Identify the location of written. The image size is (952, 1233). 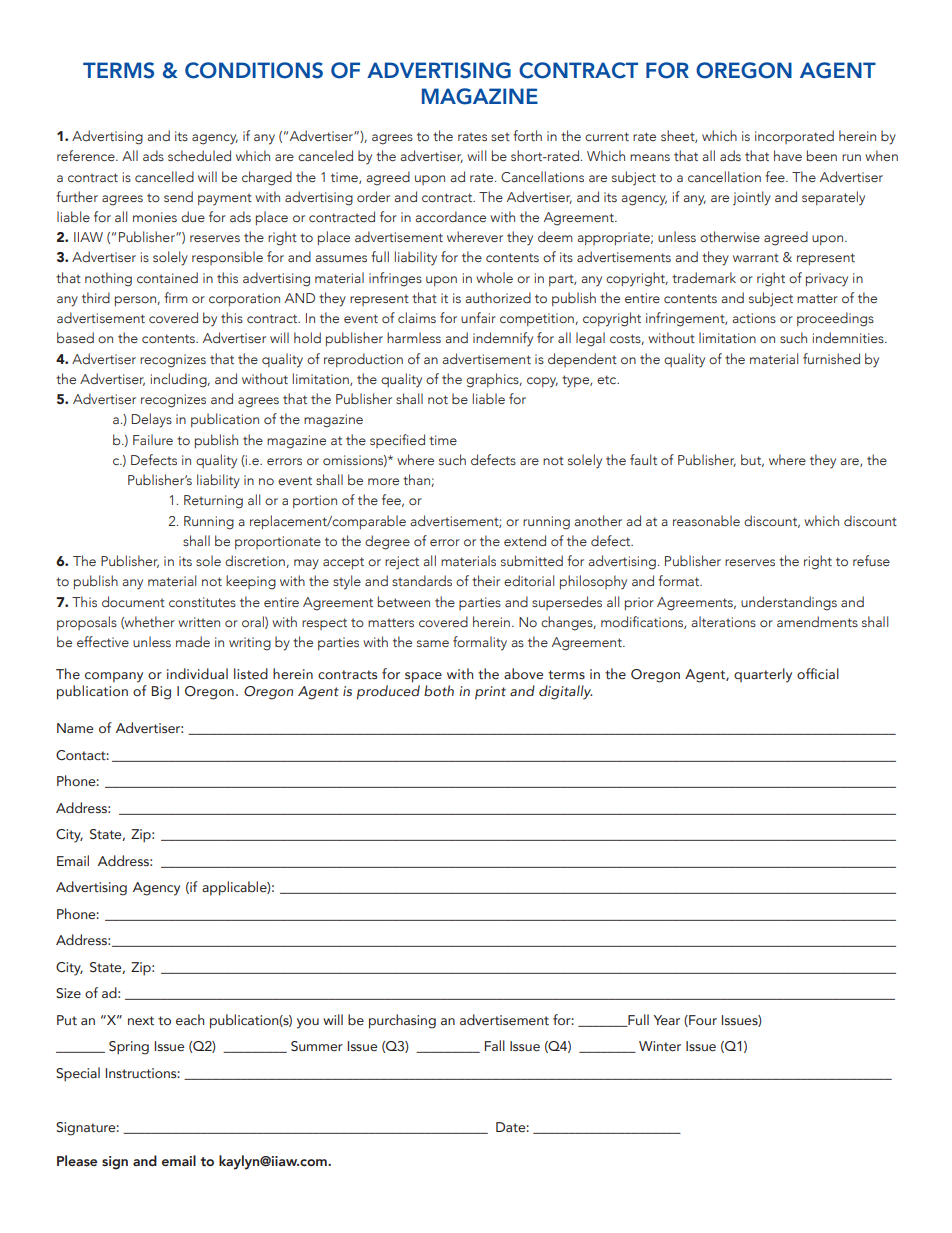
(199, 622).
